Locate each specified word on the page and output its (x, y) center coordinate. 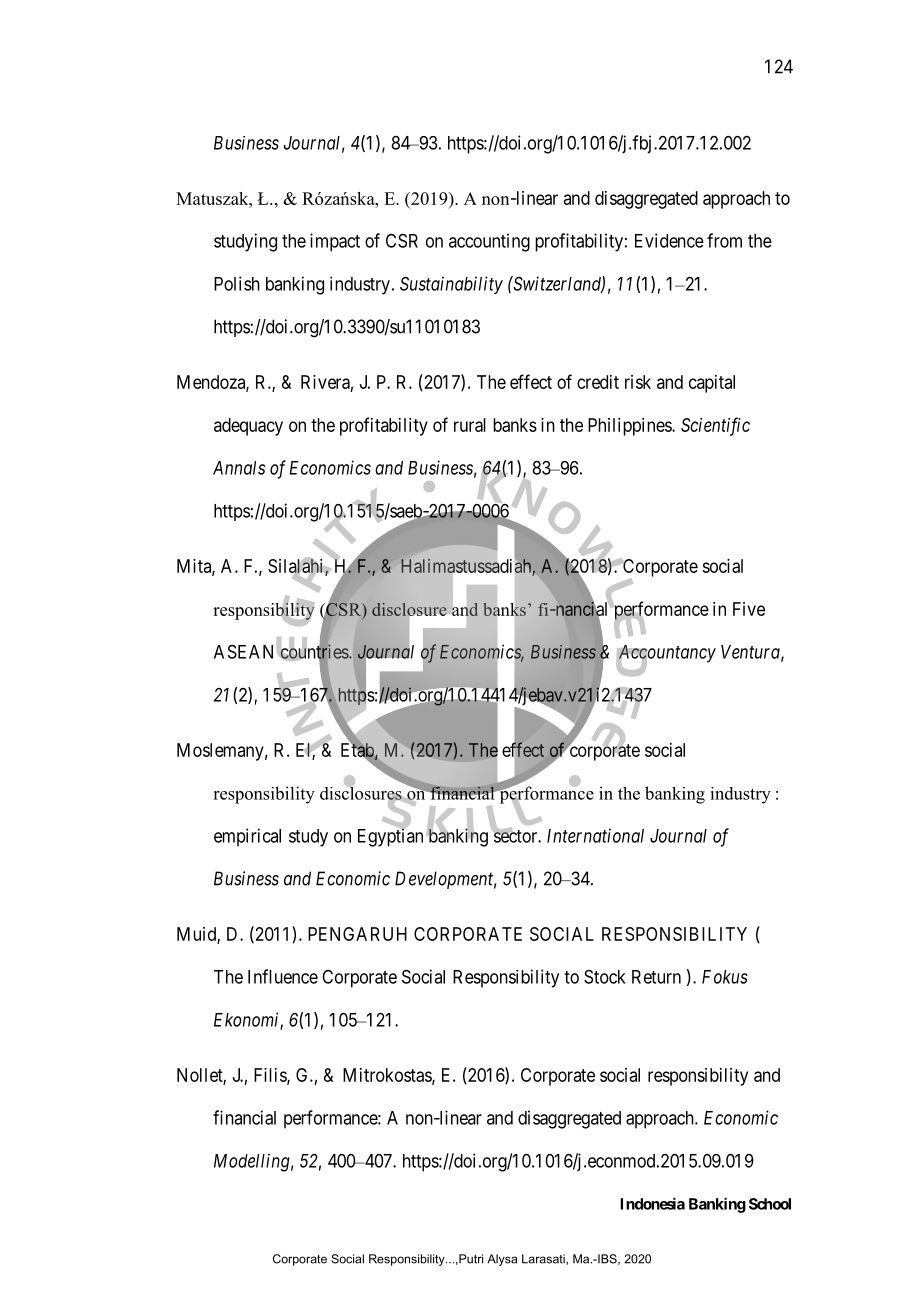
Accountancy (666, 655)
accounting (489, 242)
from (724, 240)
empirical (247, 837)
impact (335, 242)
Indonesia (652, 1203)
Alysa (502, 1260)
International (595, 835)
